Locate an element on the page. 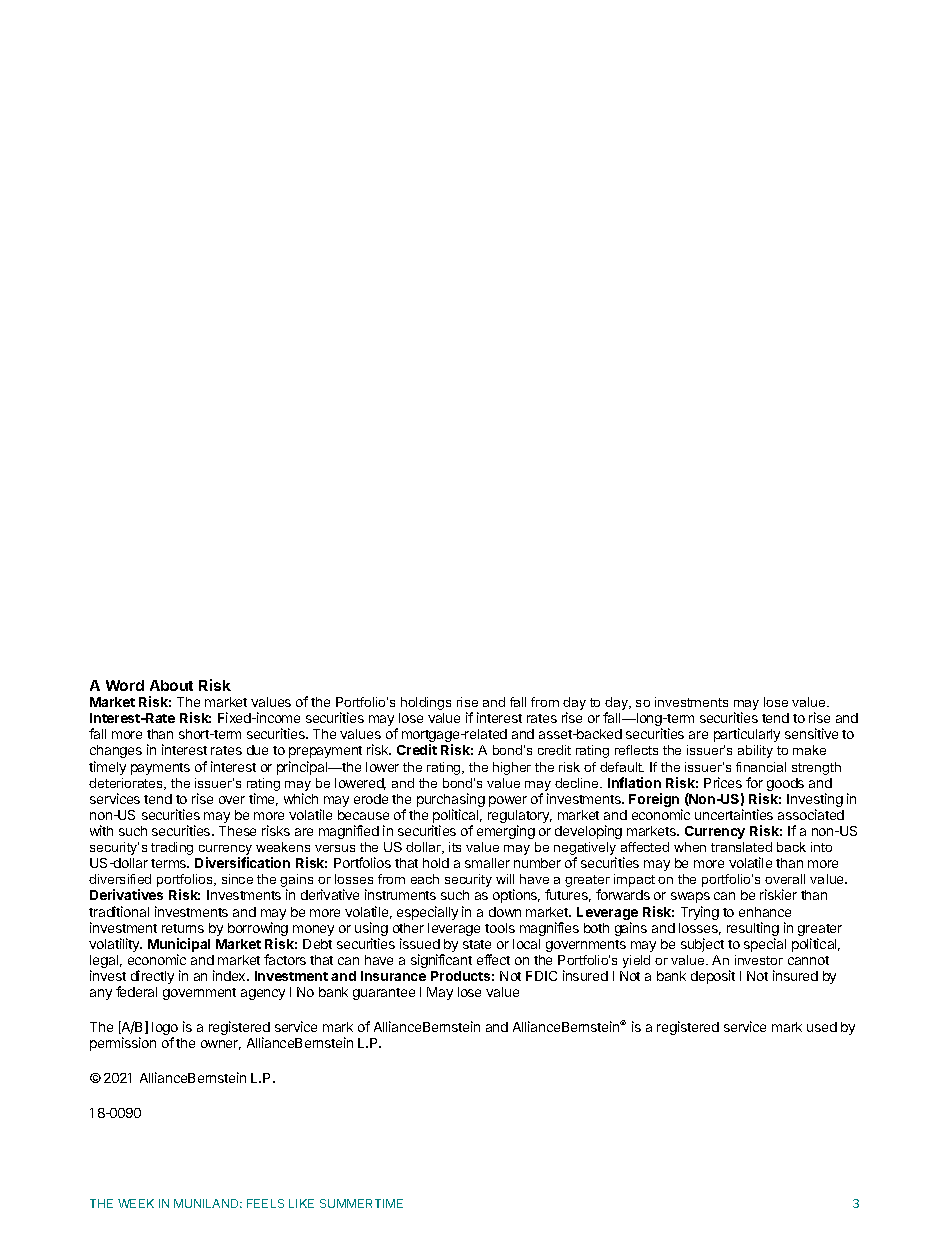 The image size is (952, 1233). subject is located at coordinates (702, 945).
